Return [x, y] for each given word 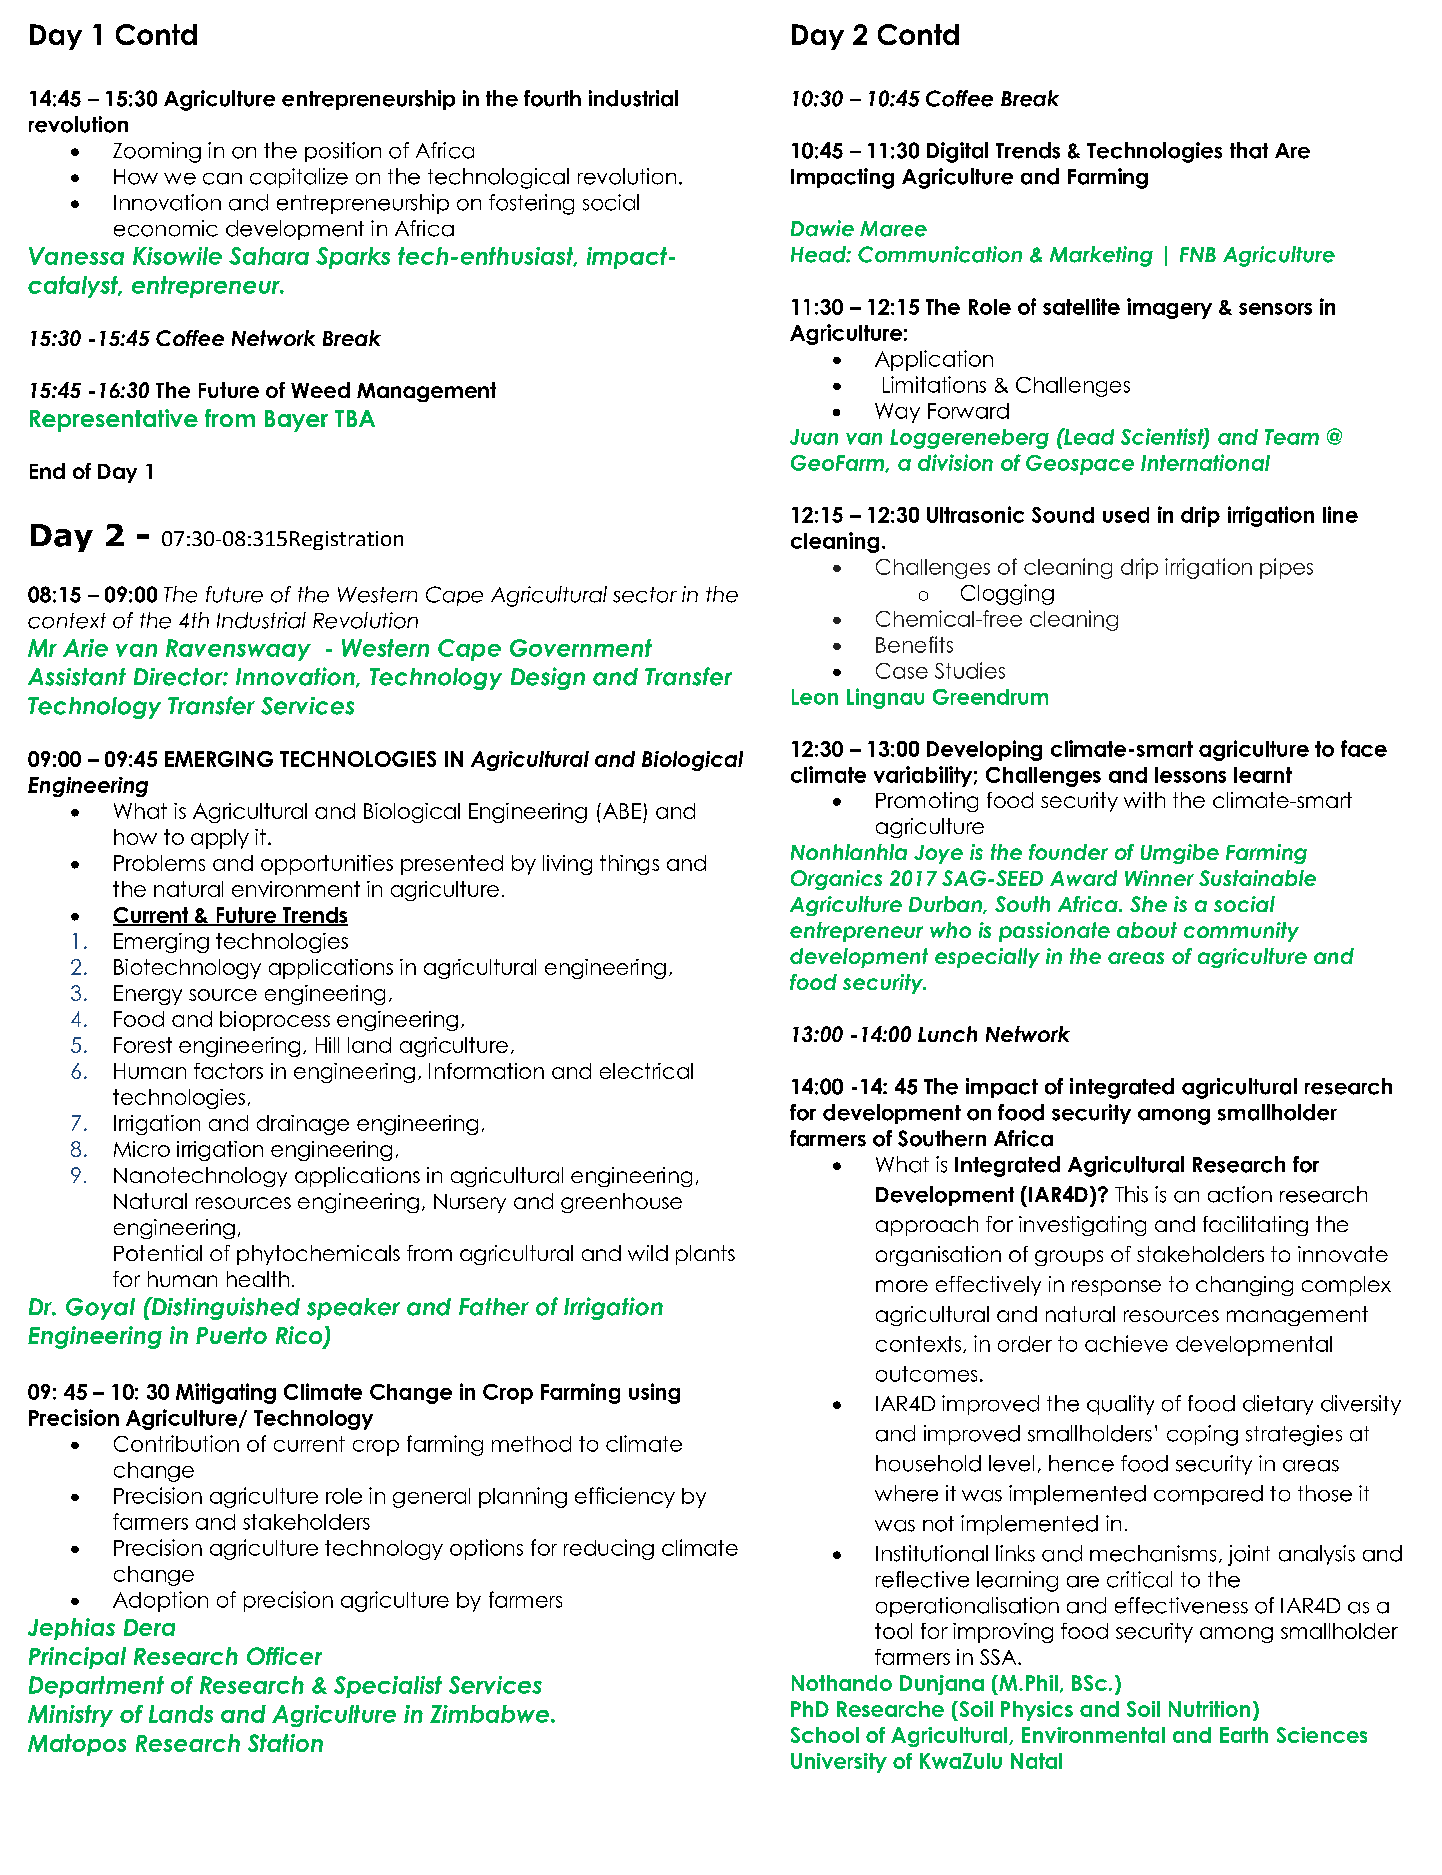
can [222, 179]
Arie [85, 648]
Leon [815, 697]
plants [705, 1255]
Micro [142, 1149]
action [1240, 1194]
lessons [1190, 775]
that [1249, 150]
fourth [552, 98]
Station [285, 1743]
